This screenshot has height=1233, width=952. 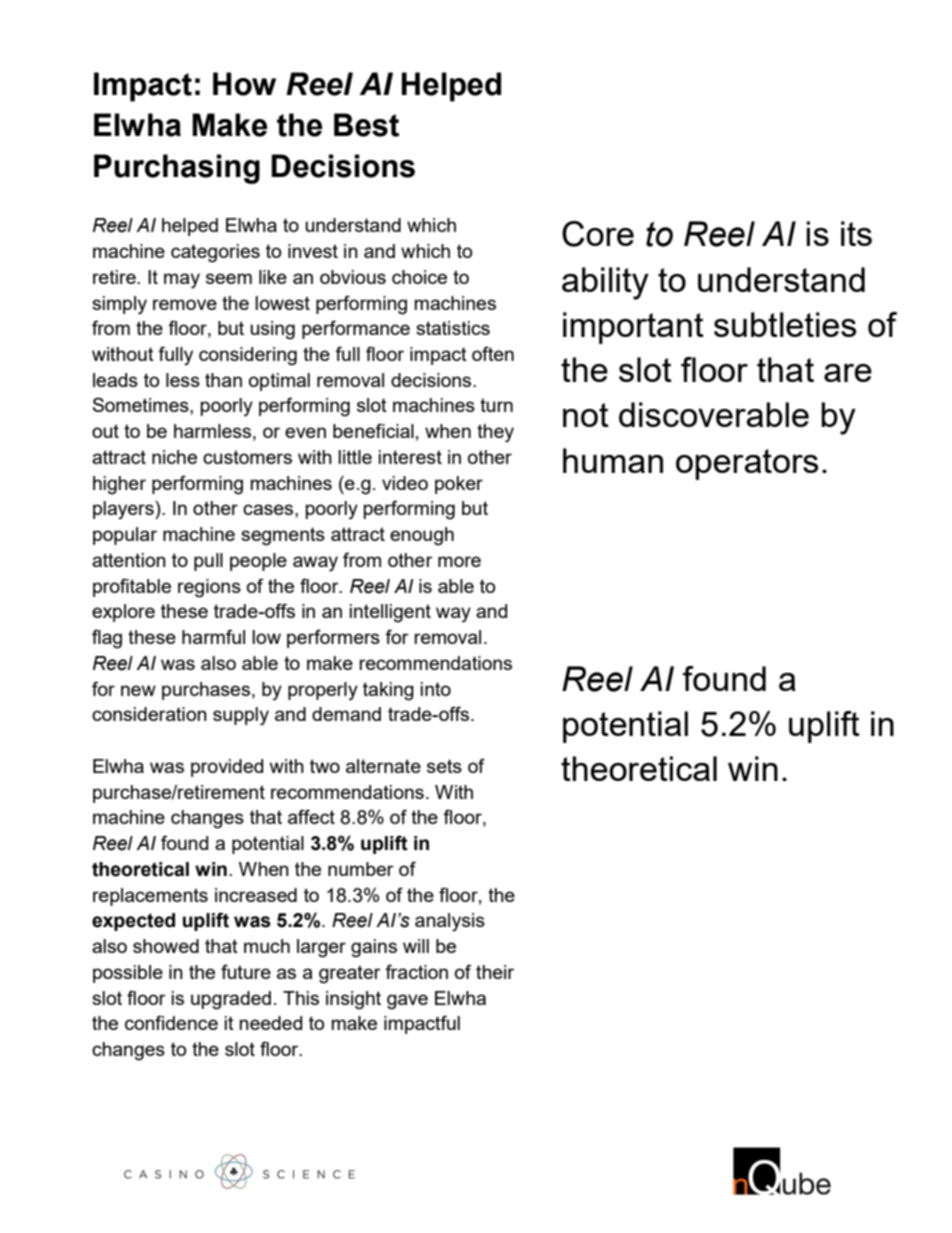 What do you see at coordinates (208, 562) in the screenshot?
I see `pull` at bounding box center [208, 562].
